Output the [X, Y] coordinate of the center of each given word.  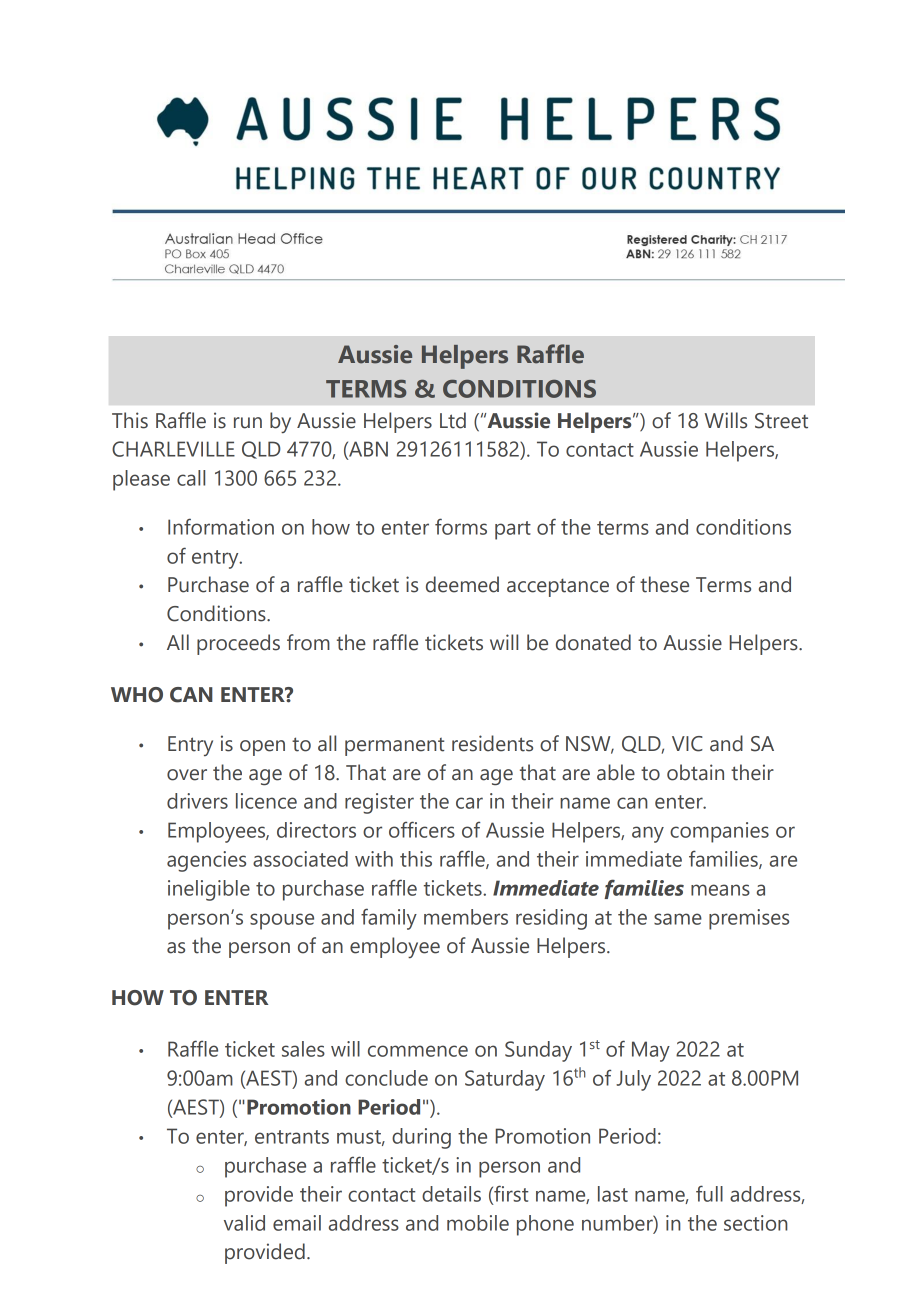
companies [719, 832]
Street [781, 421]
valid [244, 1223]
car [469, 803]
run [248, 423]
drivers [197, 801]
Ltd [453, 420]
